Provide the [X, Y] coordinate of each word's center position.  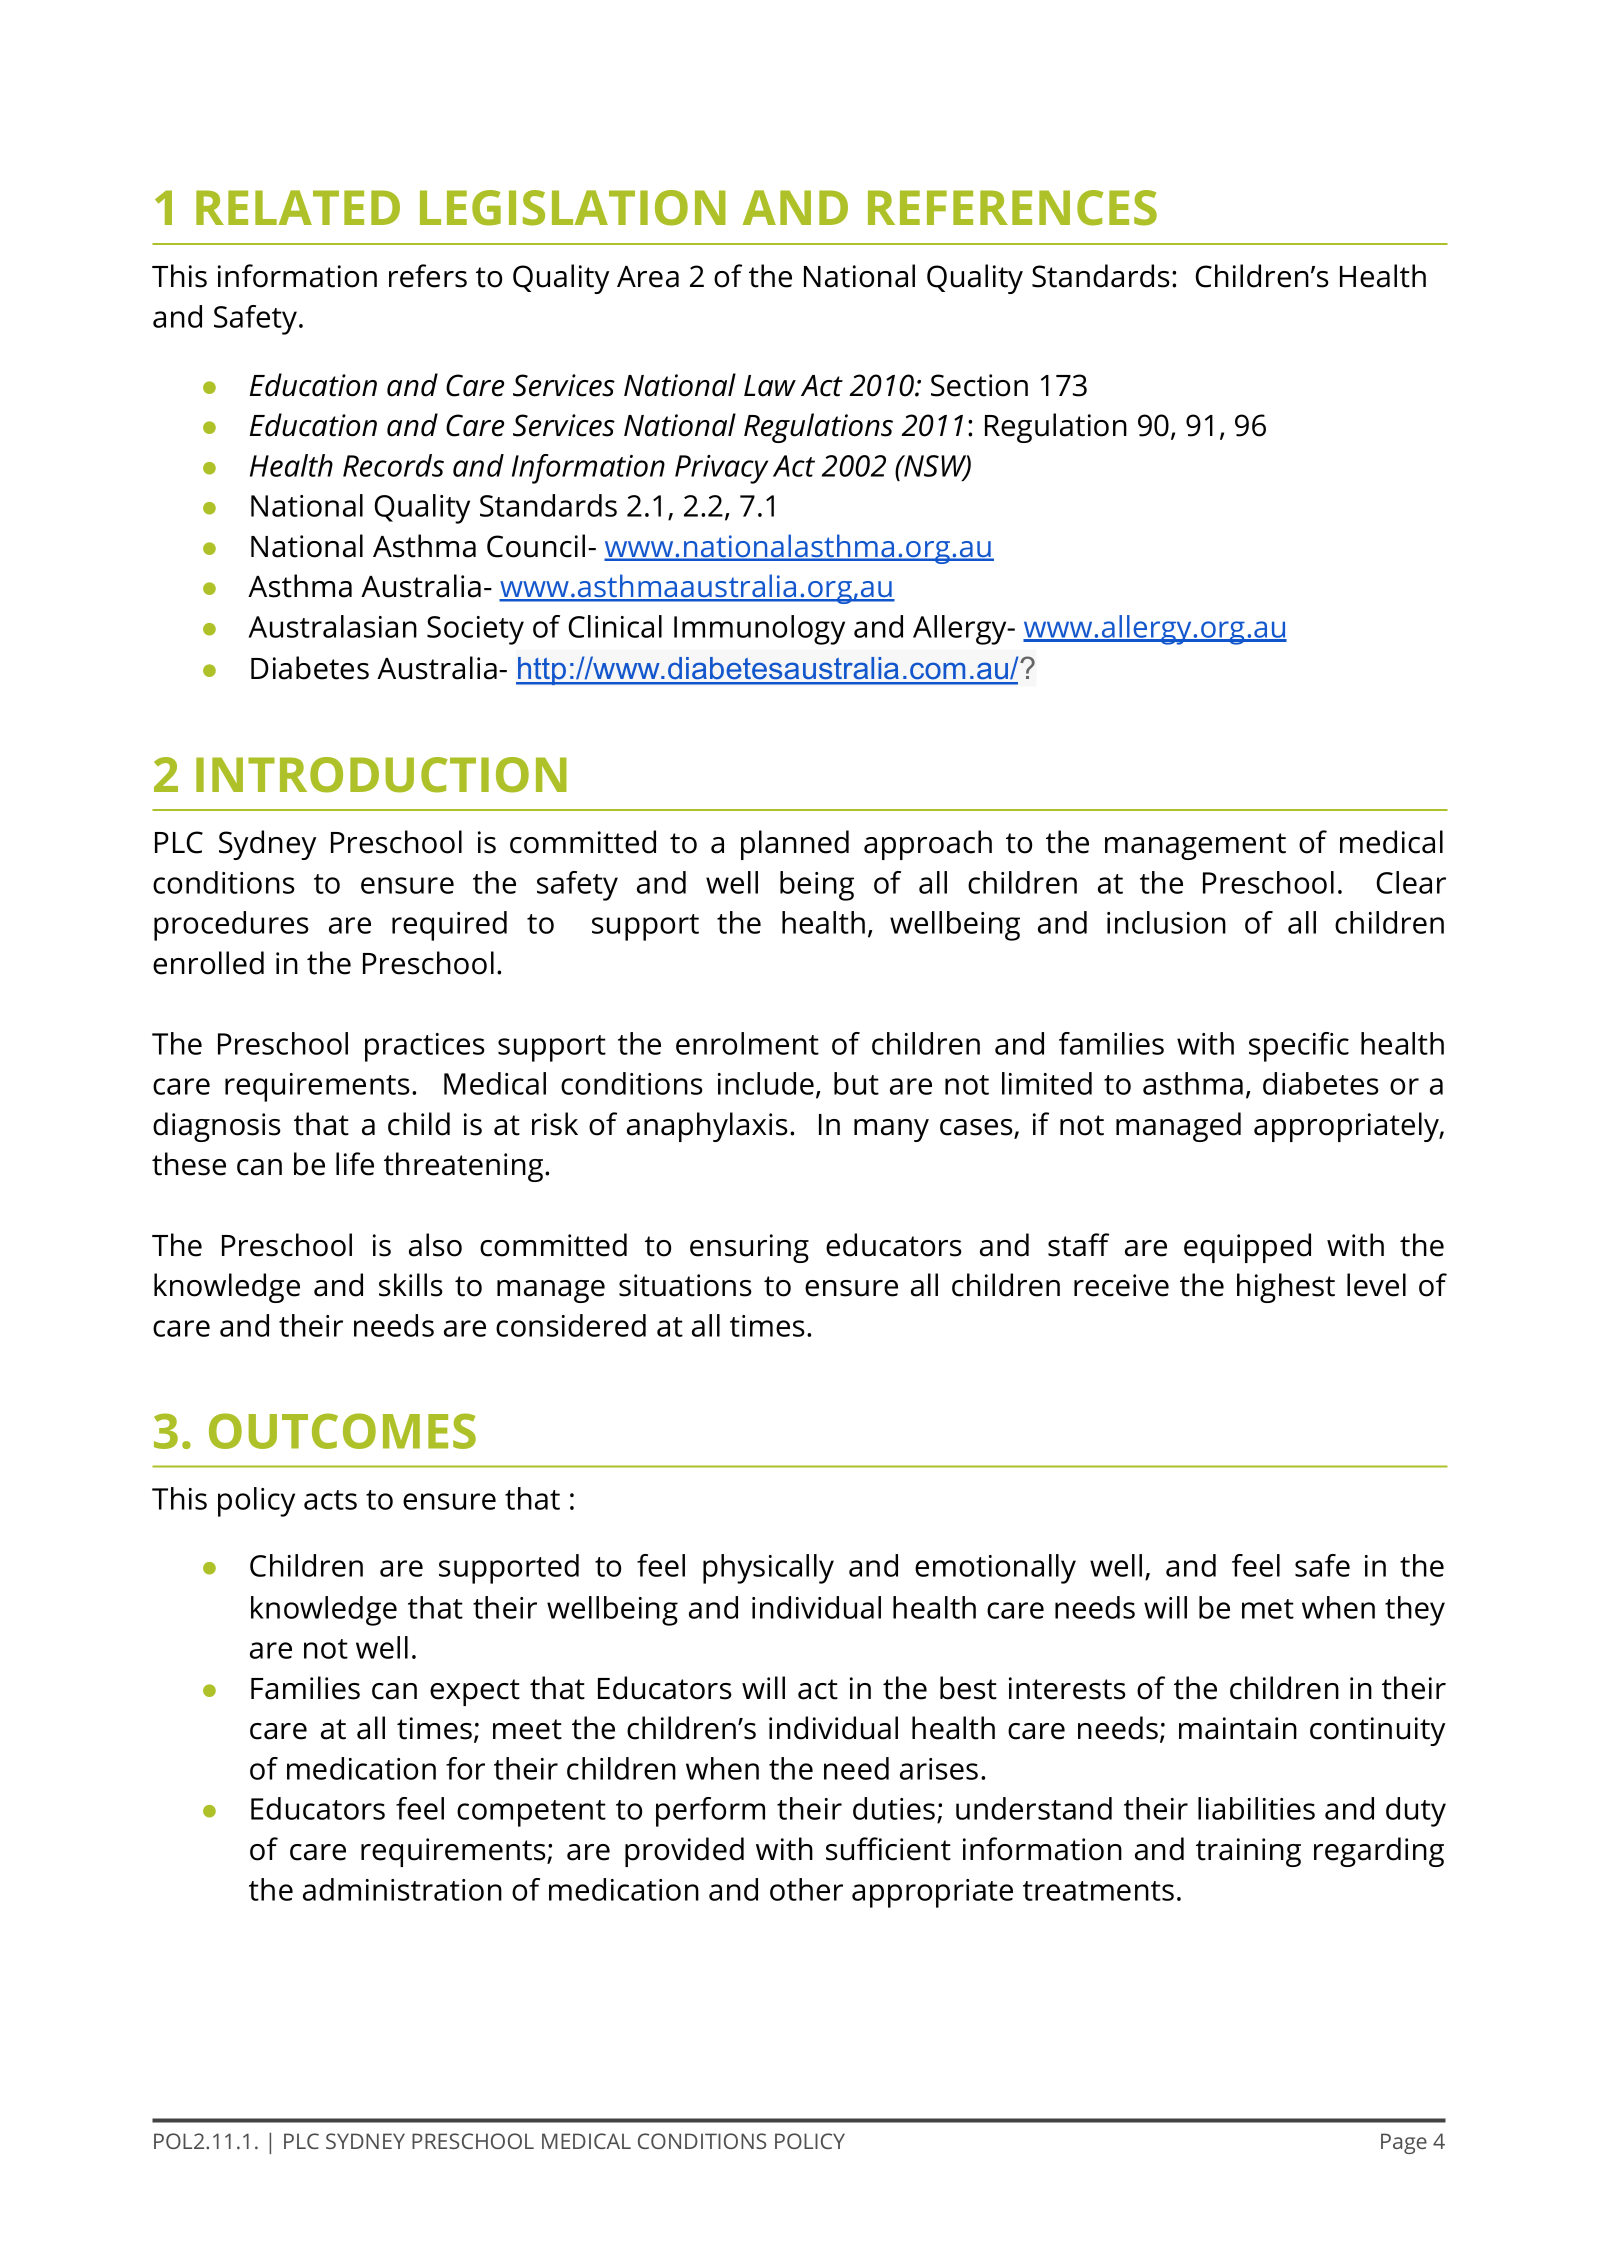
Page [1404, 2143]
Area [648, 277]
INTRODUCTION [381, 775]
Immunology [759, 630]
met [1268, 1609]
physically [768, 1569]
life [355, 1164]
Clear [1411, 882]
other [806, 1889]
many [891, 1130]
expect [475, 1692]
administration [402, 1889]
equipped [1247, 1248]
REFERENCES [1012, 208]
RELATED [298, 207]
